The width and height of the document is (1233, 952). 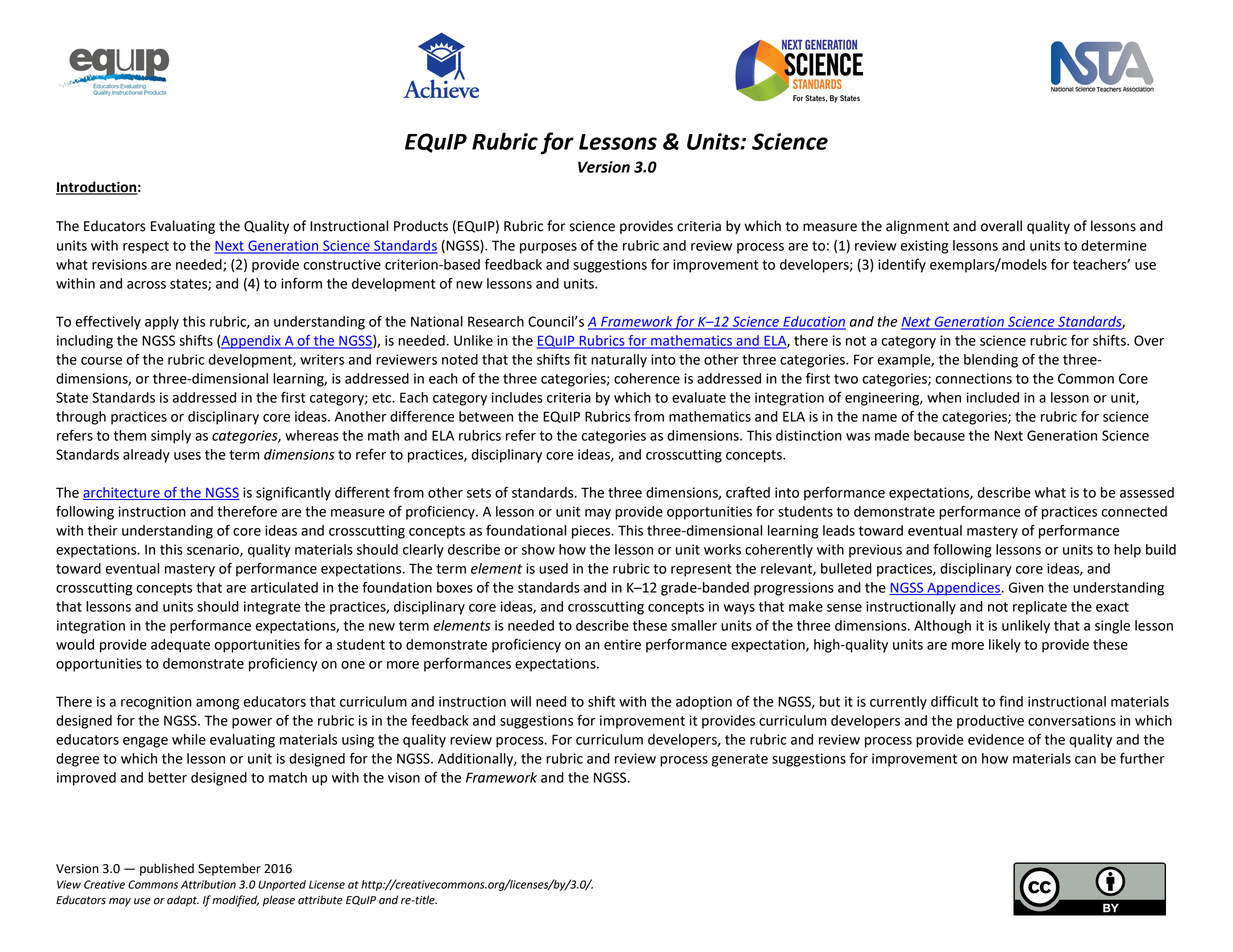 What do you see at coordinates (924, 247) in the document?
I see `existing` at bounding box center [924, 247].
